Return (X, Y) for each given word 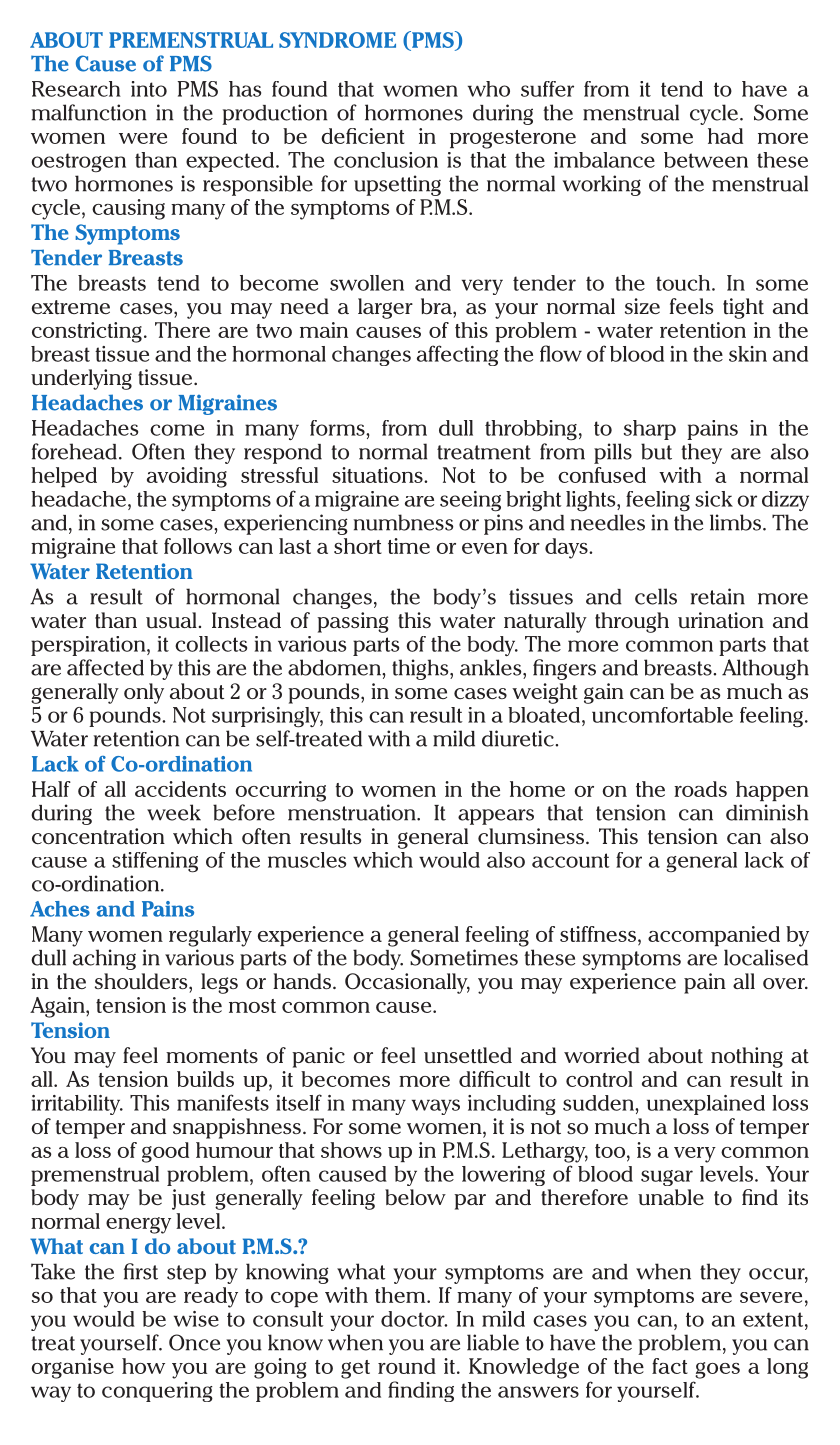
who (489, 89)
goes (717, 1370)
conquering (157, 1392)
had (725, 136)
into (149, 89)
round (407, 1366)
